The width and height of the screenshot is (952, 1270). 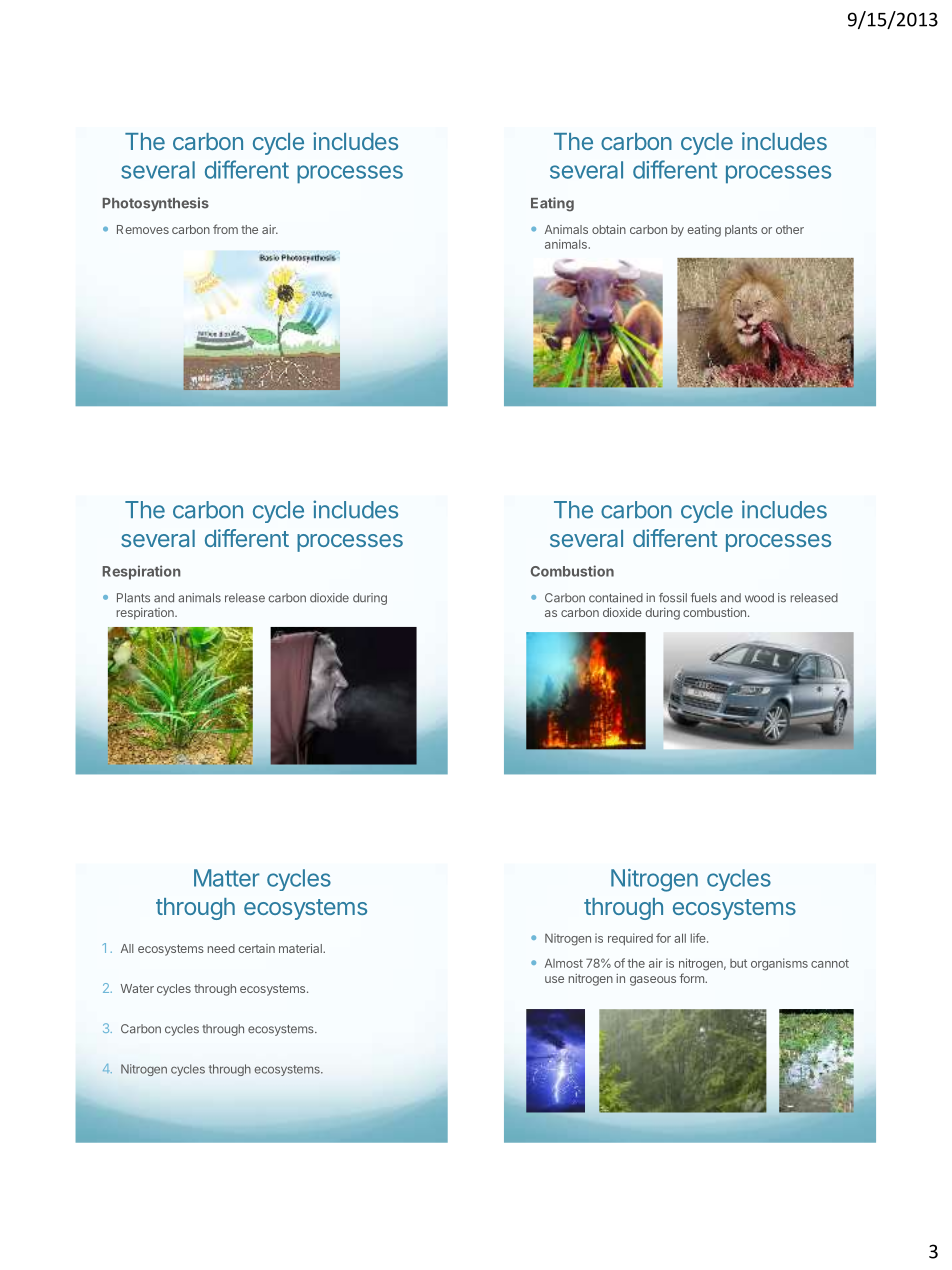 What do you see at coordinates (616, 598) in the screenshot?
I see `contained` at bounding box center [616, 598].
